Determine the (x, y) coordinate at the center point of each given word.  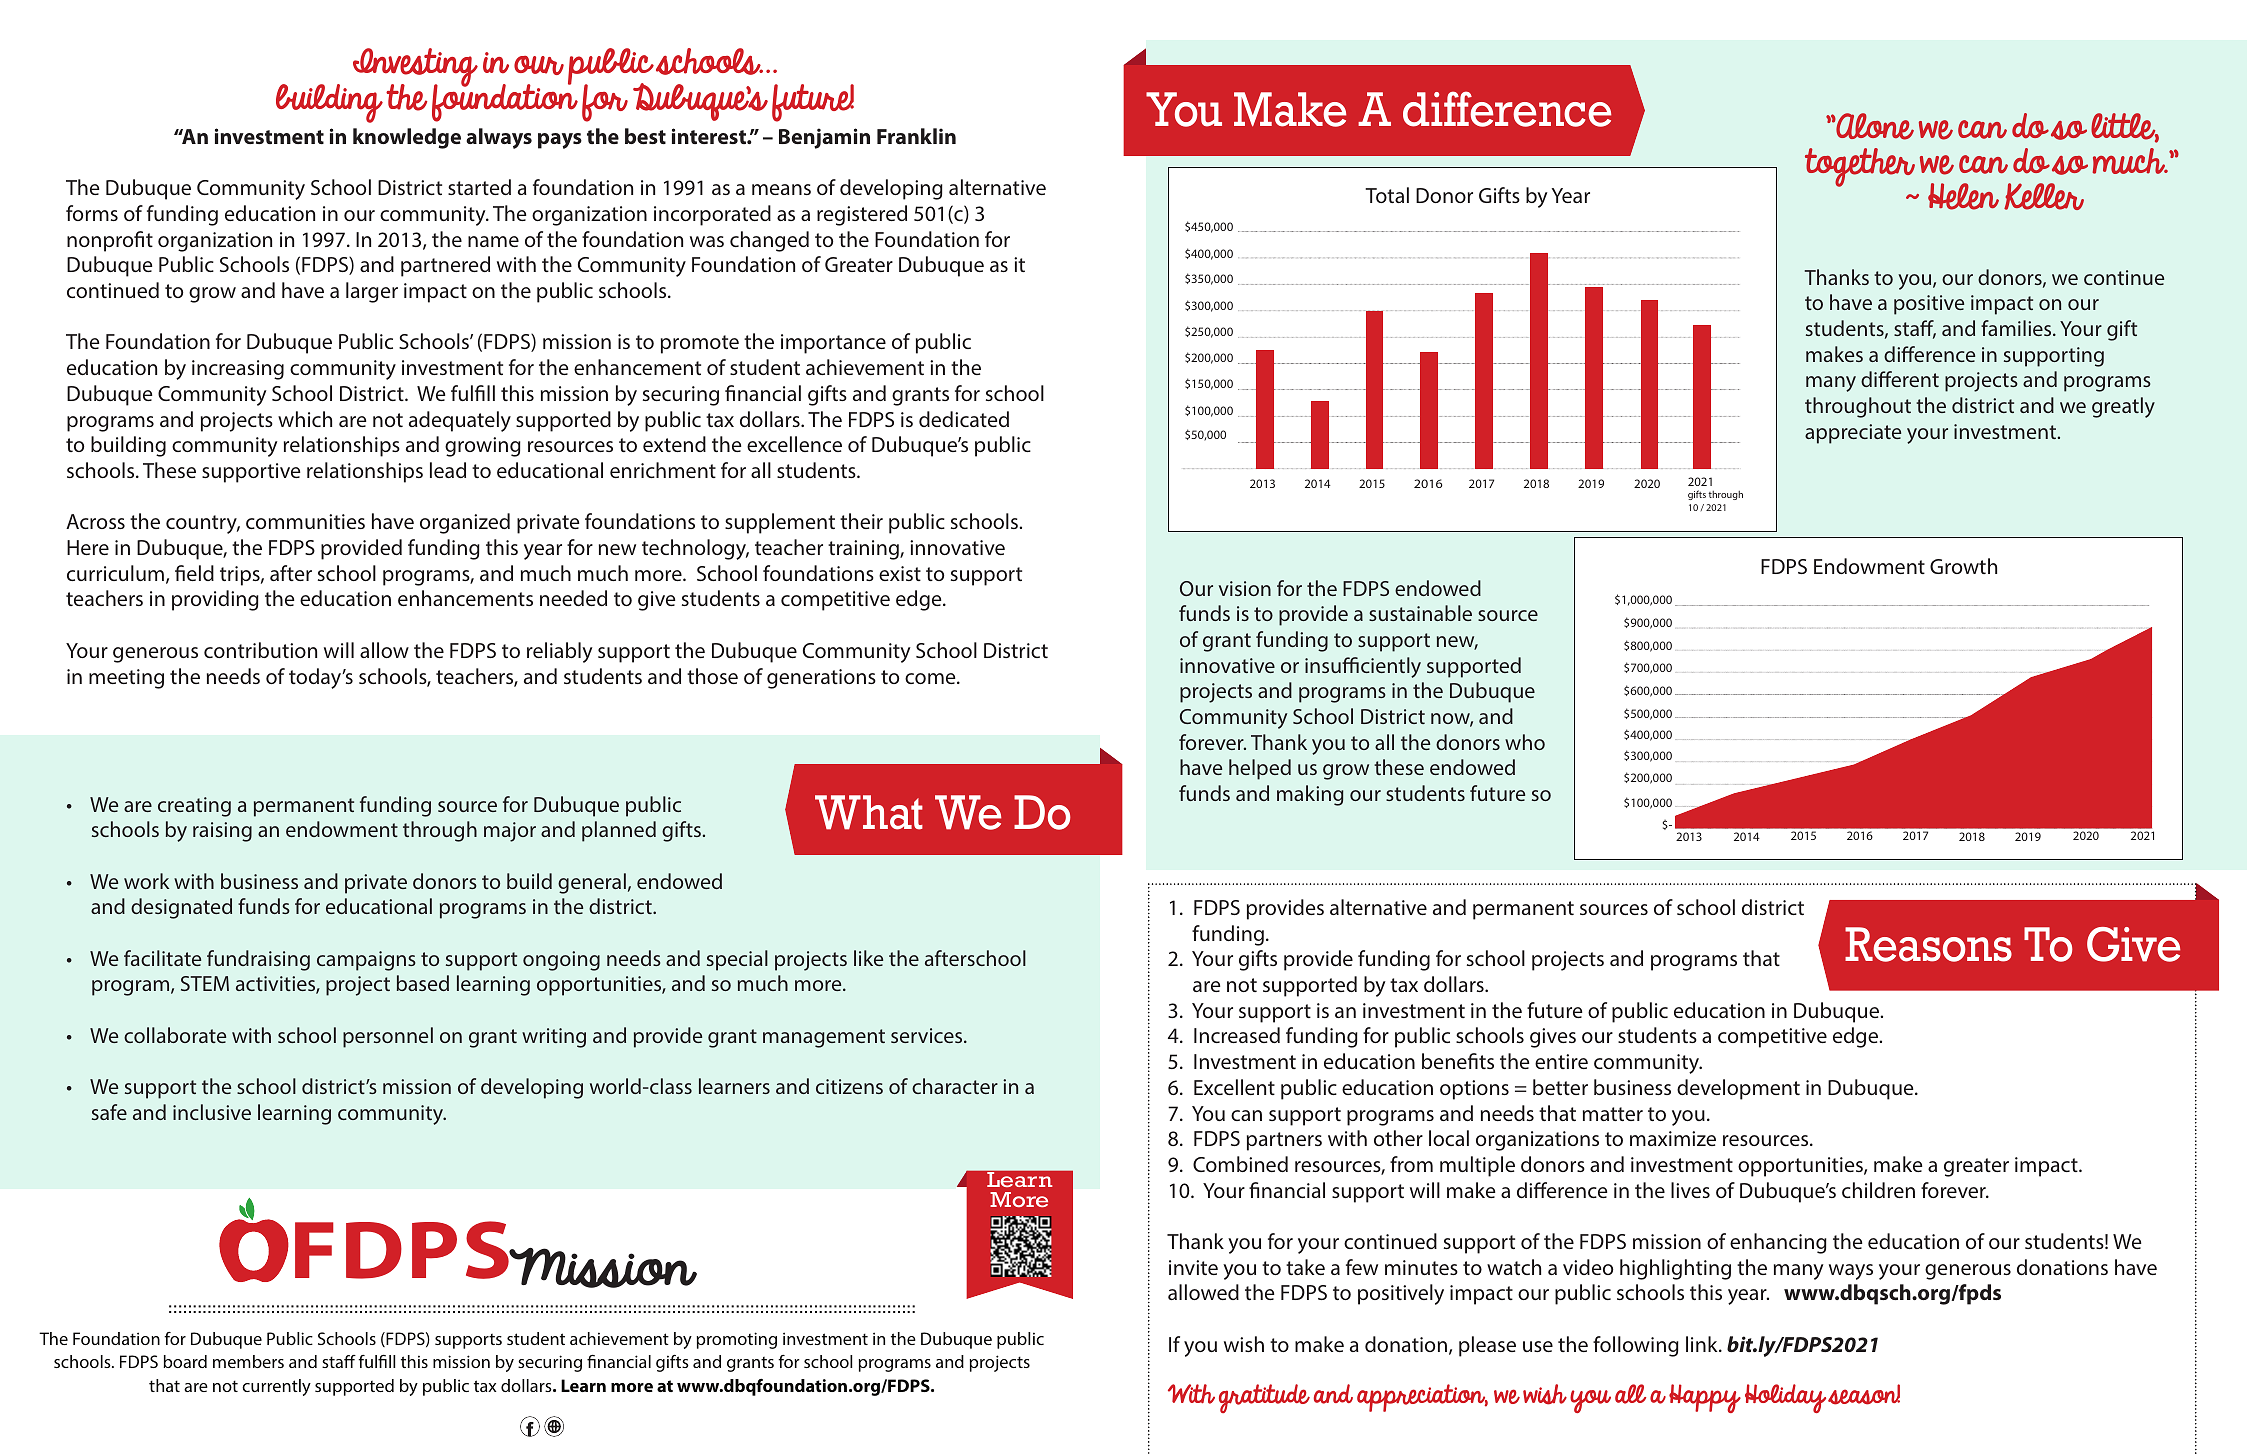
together (1860, 167)
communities (305, 521)
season (1864, 1396)
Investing (415, 69)
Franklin (916, 136)
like (868, 958)
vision (1245, 588)
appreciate (1853, 434)
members (248, 1361)
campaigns (366, 961)
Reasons (1928, 944)
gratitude (1264, 1398)
